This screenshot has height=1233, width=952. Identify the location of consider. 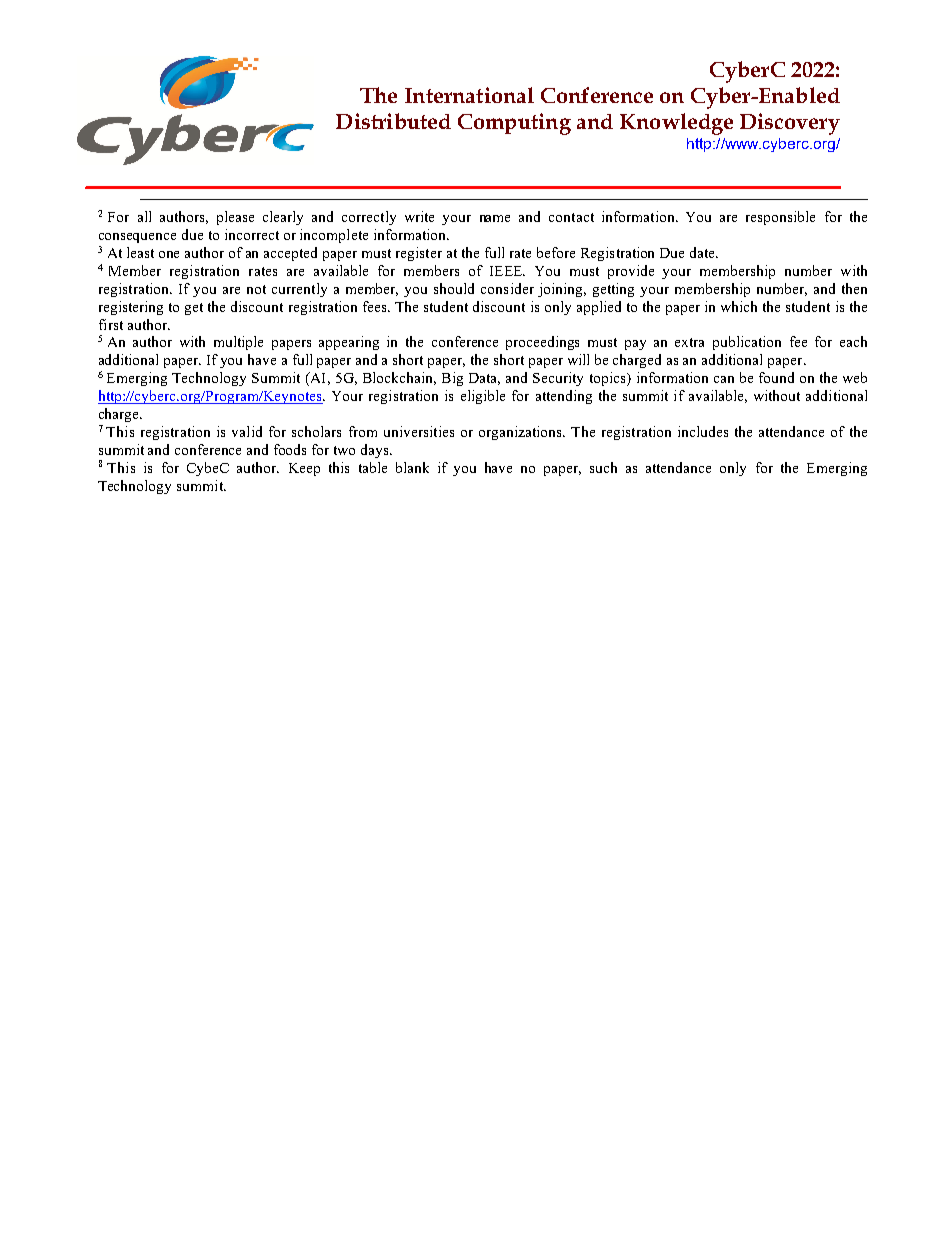
(507, 288).
